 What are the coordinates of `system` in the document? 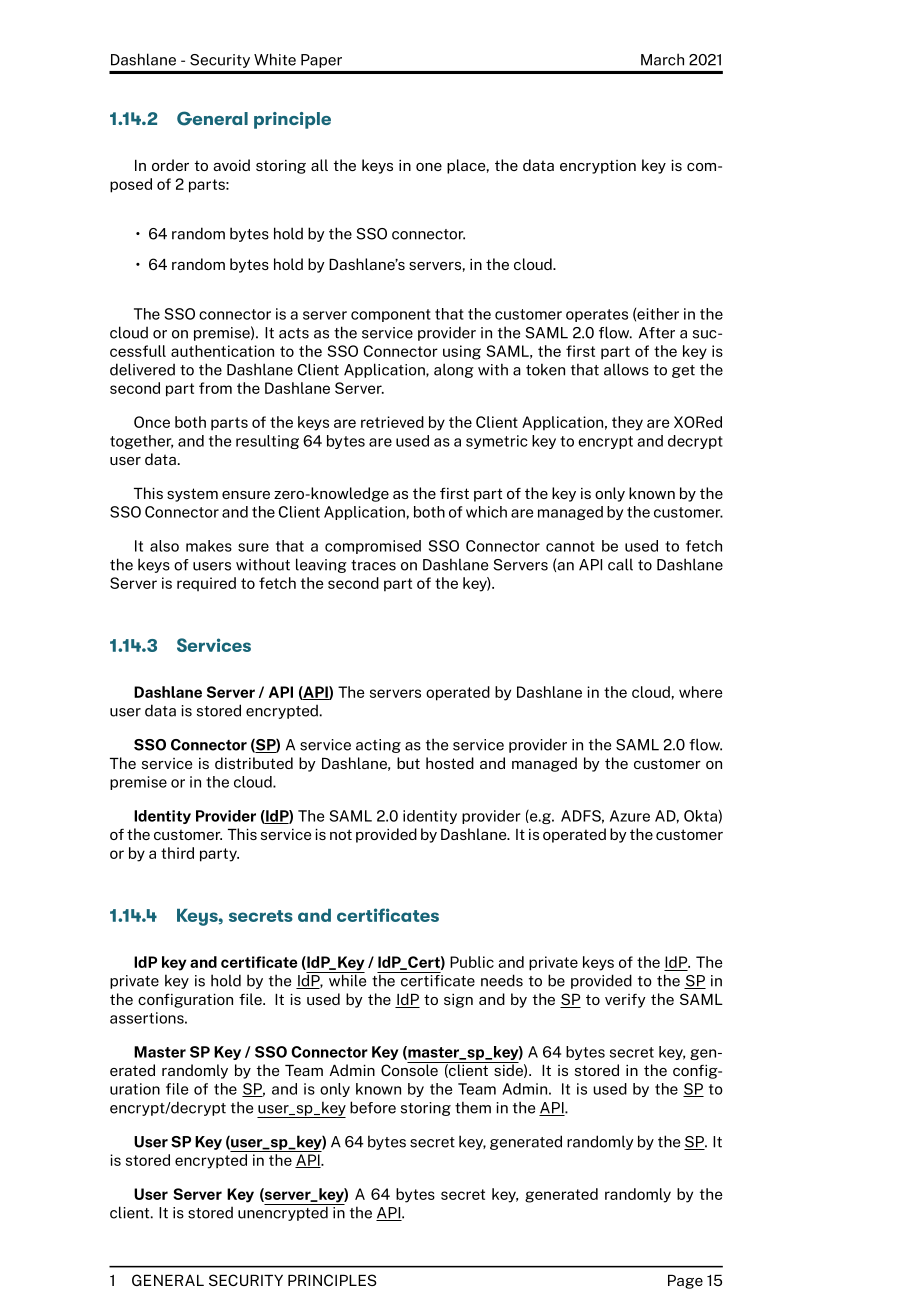 It's located at (192, 495).
